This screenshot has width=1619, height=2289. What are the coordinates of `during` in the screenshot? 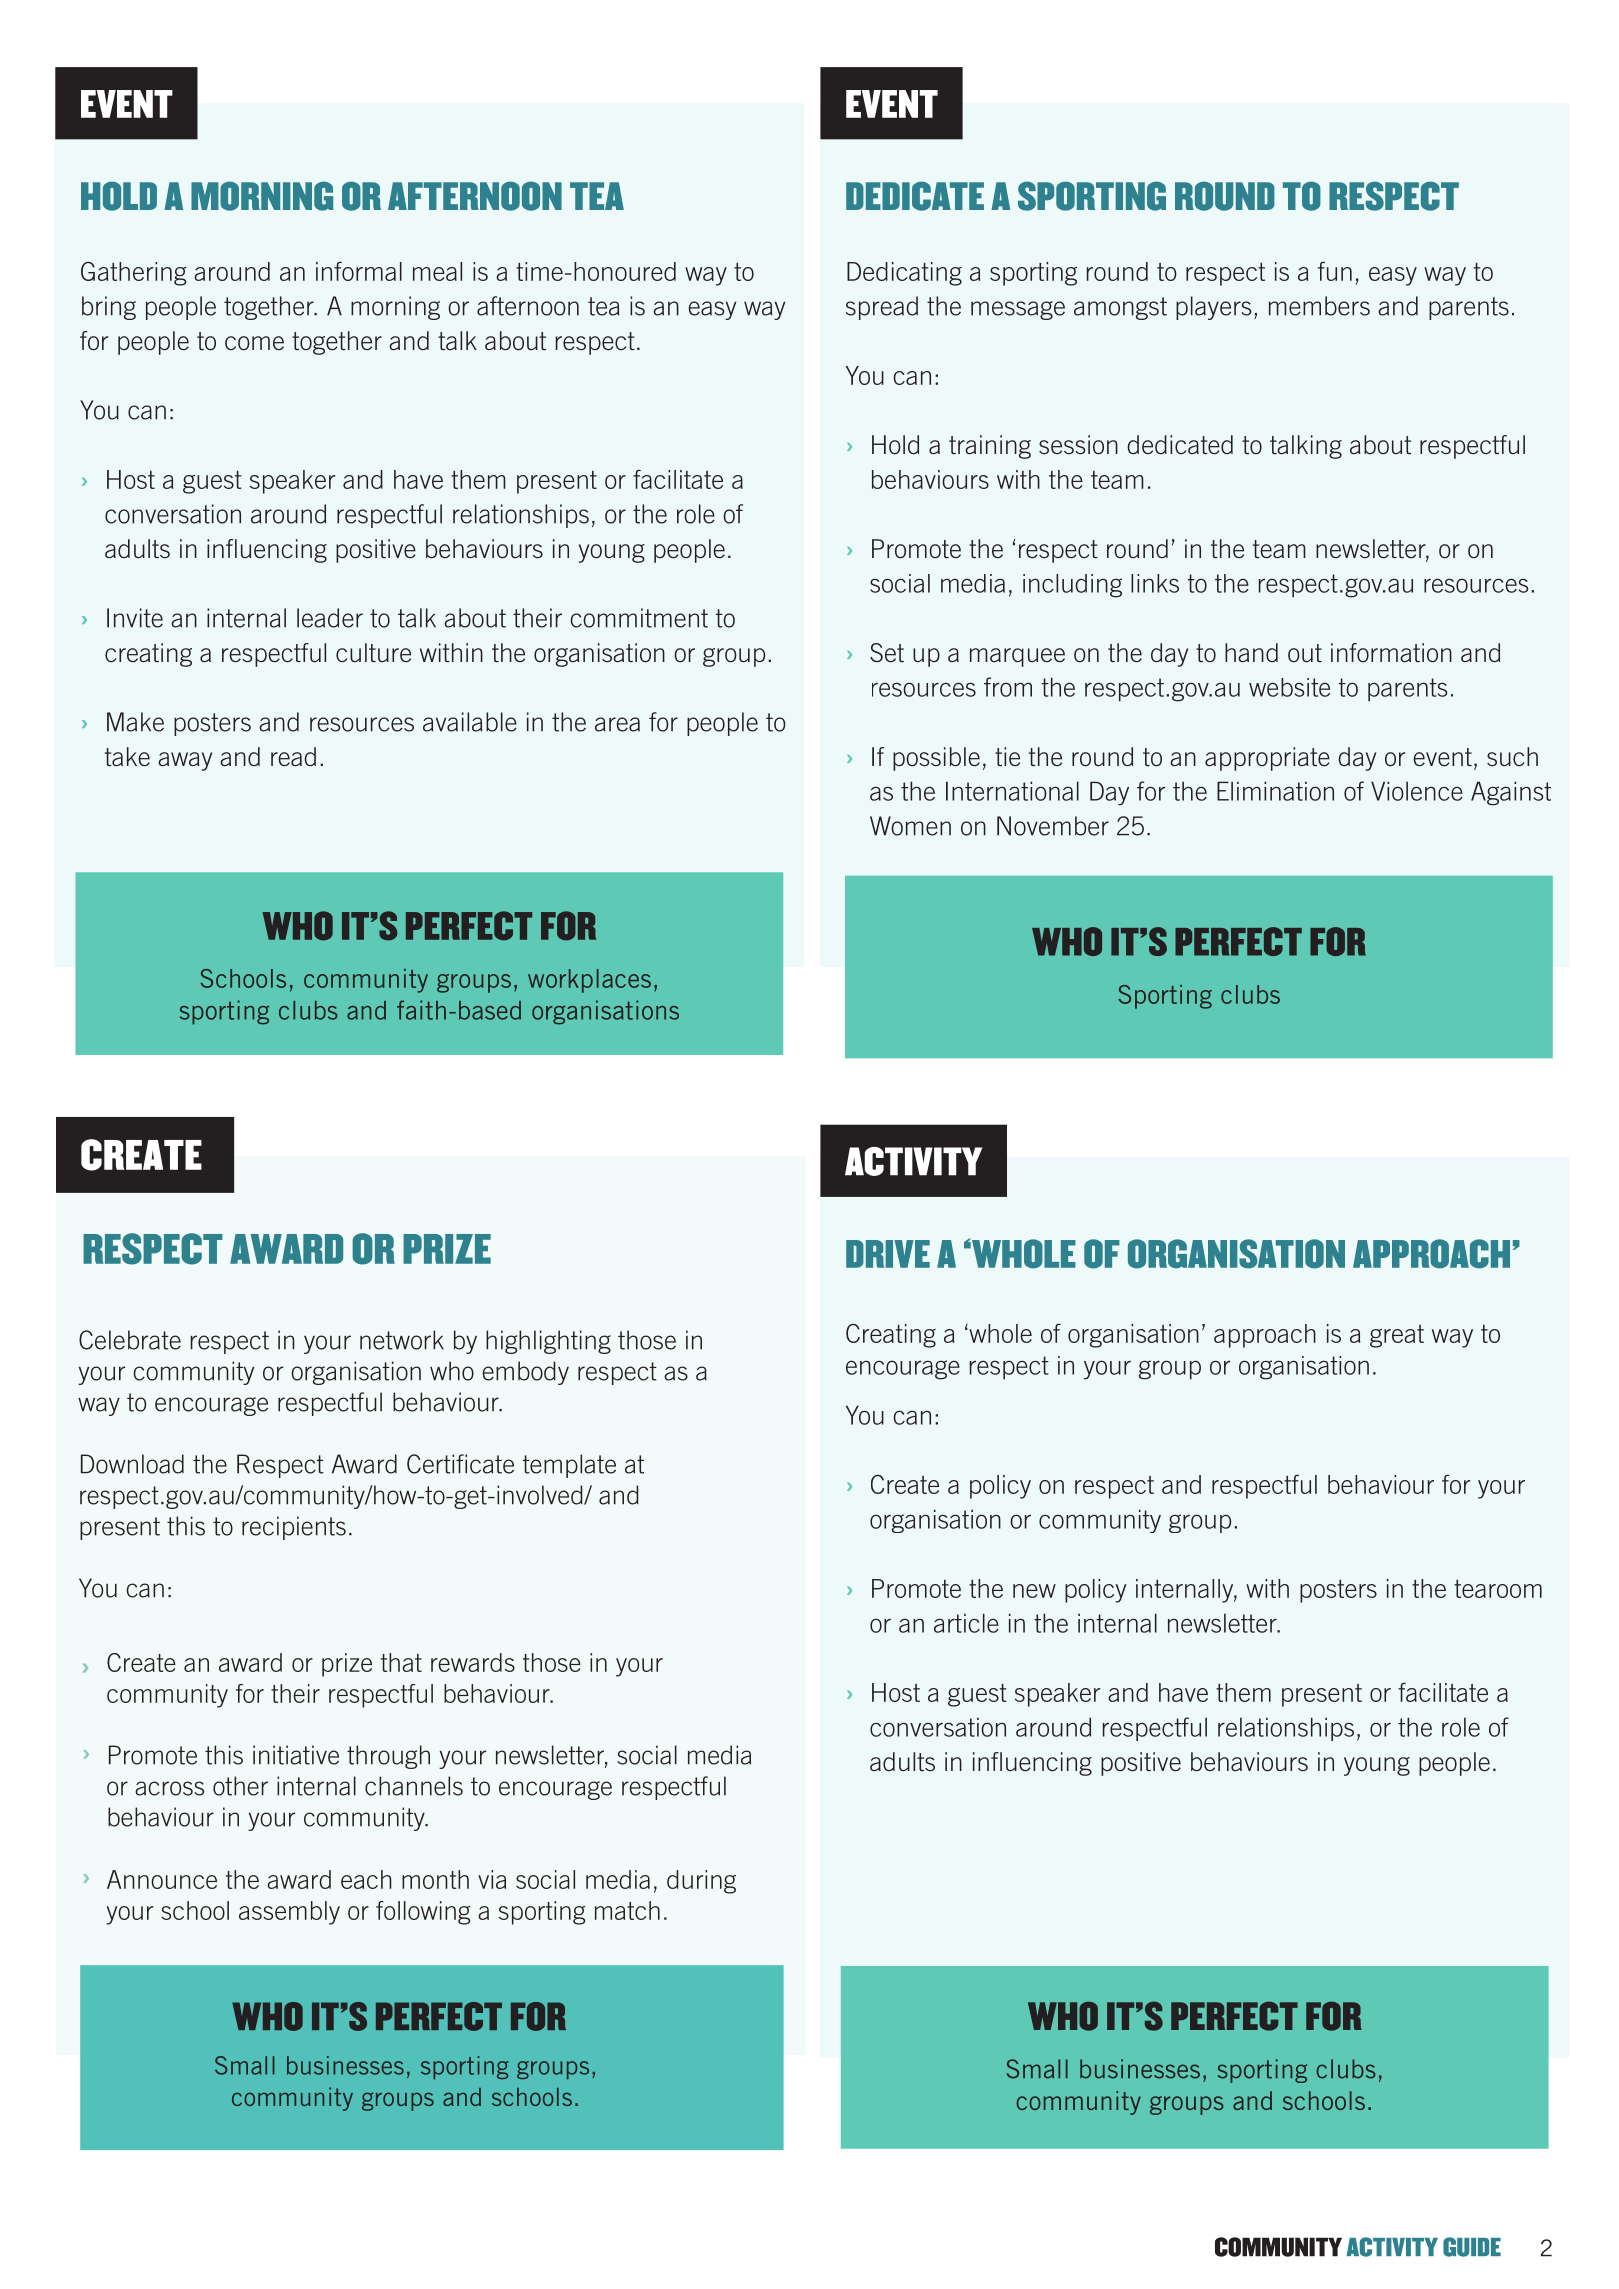 It's located at (701, 1882).
